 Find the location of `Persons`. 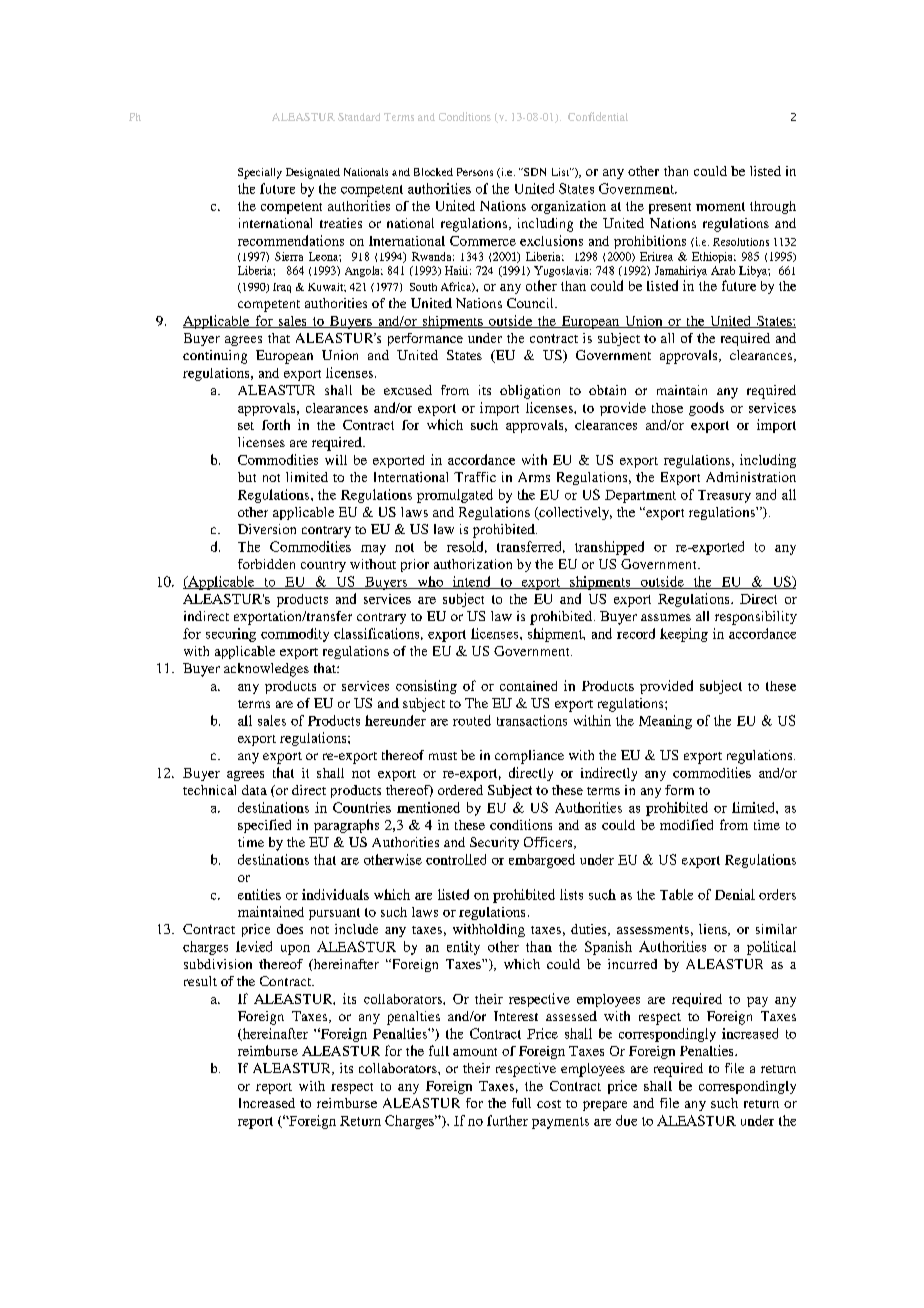

Persons is located at coordinates (475, 172).
